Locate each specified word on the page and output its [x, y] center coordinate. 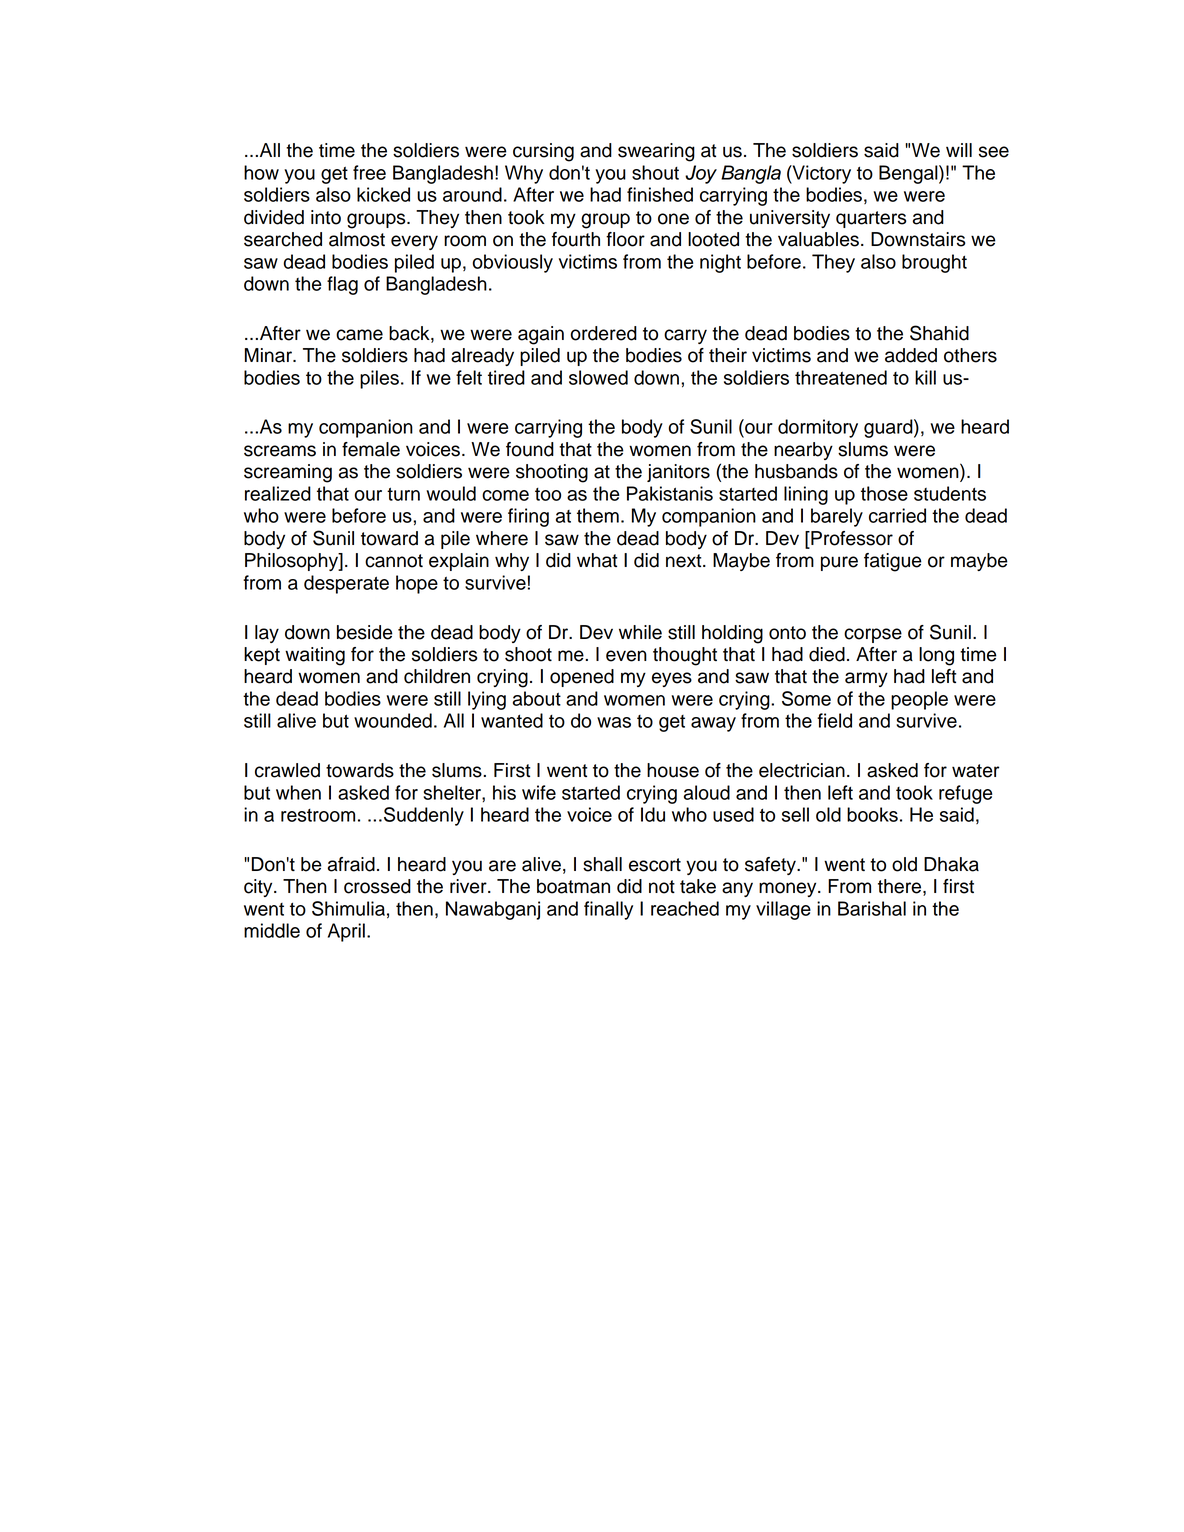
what [597, 560]
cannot [394, 561]
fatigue [893, 562]
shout [655, 172]
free [369, 172]
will [959, 150]
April [346, 932]
